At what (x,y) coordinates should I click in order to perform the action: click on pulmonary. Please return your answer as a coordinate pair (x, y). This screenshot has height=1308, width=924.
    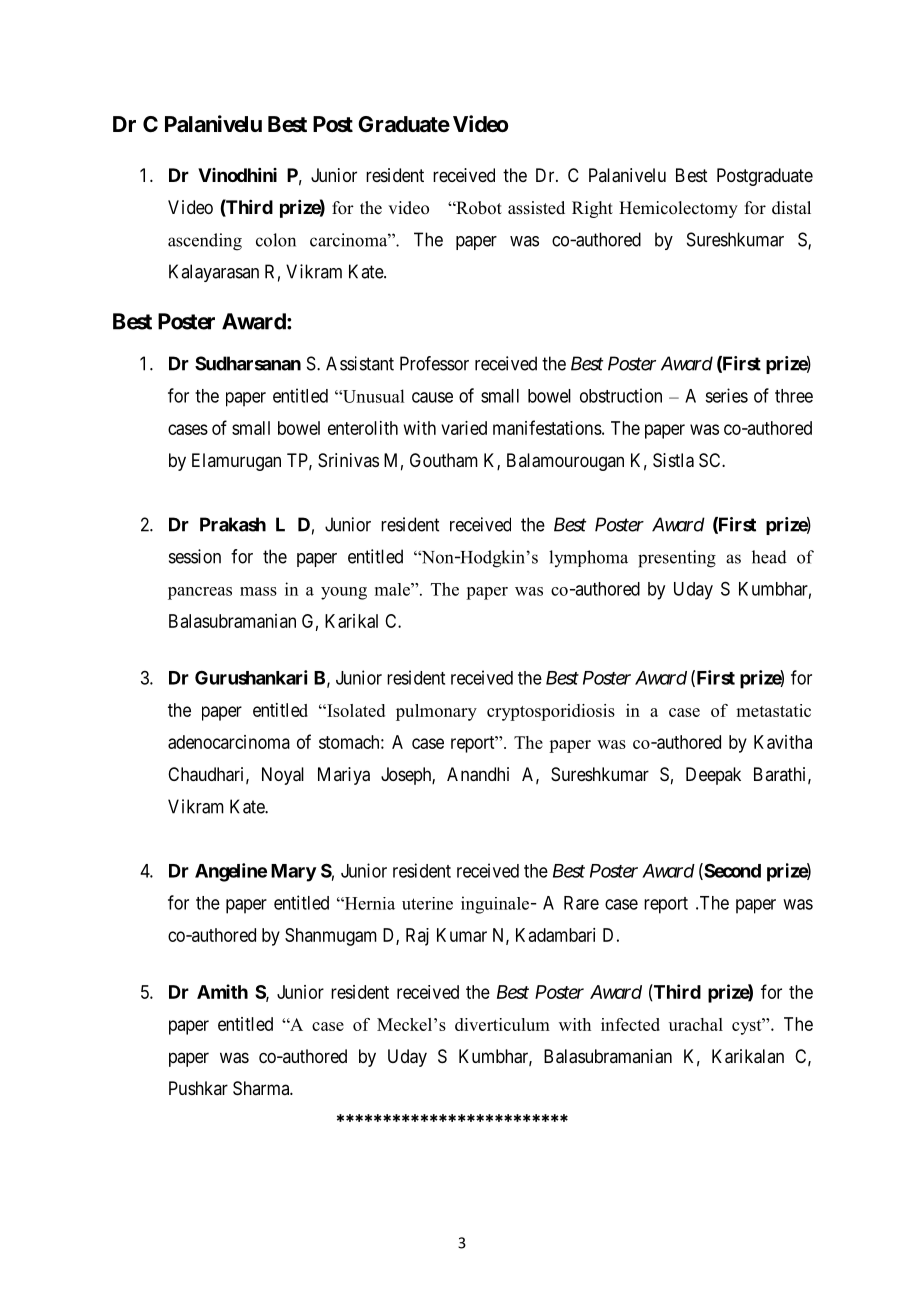
    Looking at the image, I should click on (436, 712).
